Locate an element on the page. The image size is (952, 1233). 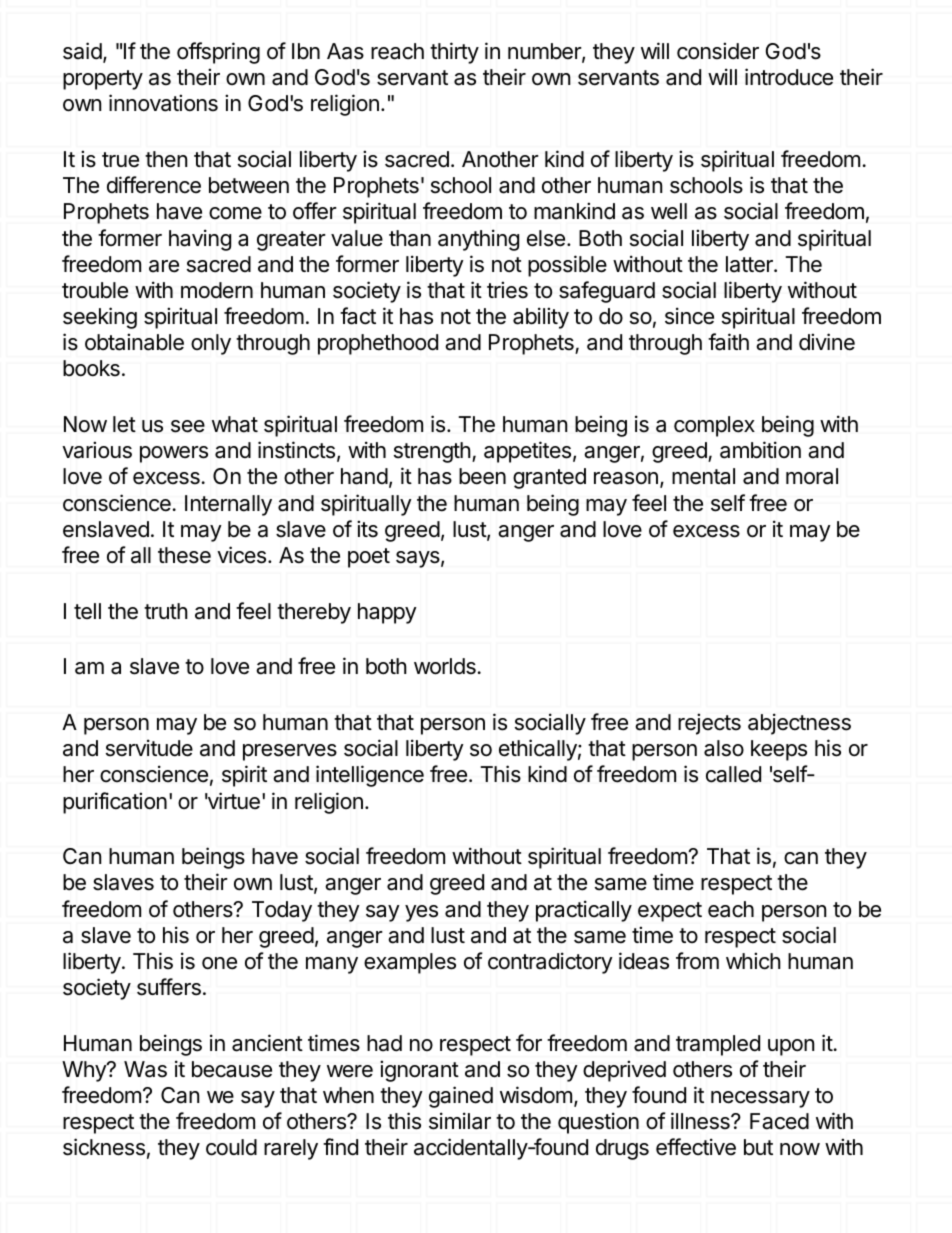
similar is located at coordinates (460, 1121).
